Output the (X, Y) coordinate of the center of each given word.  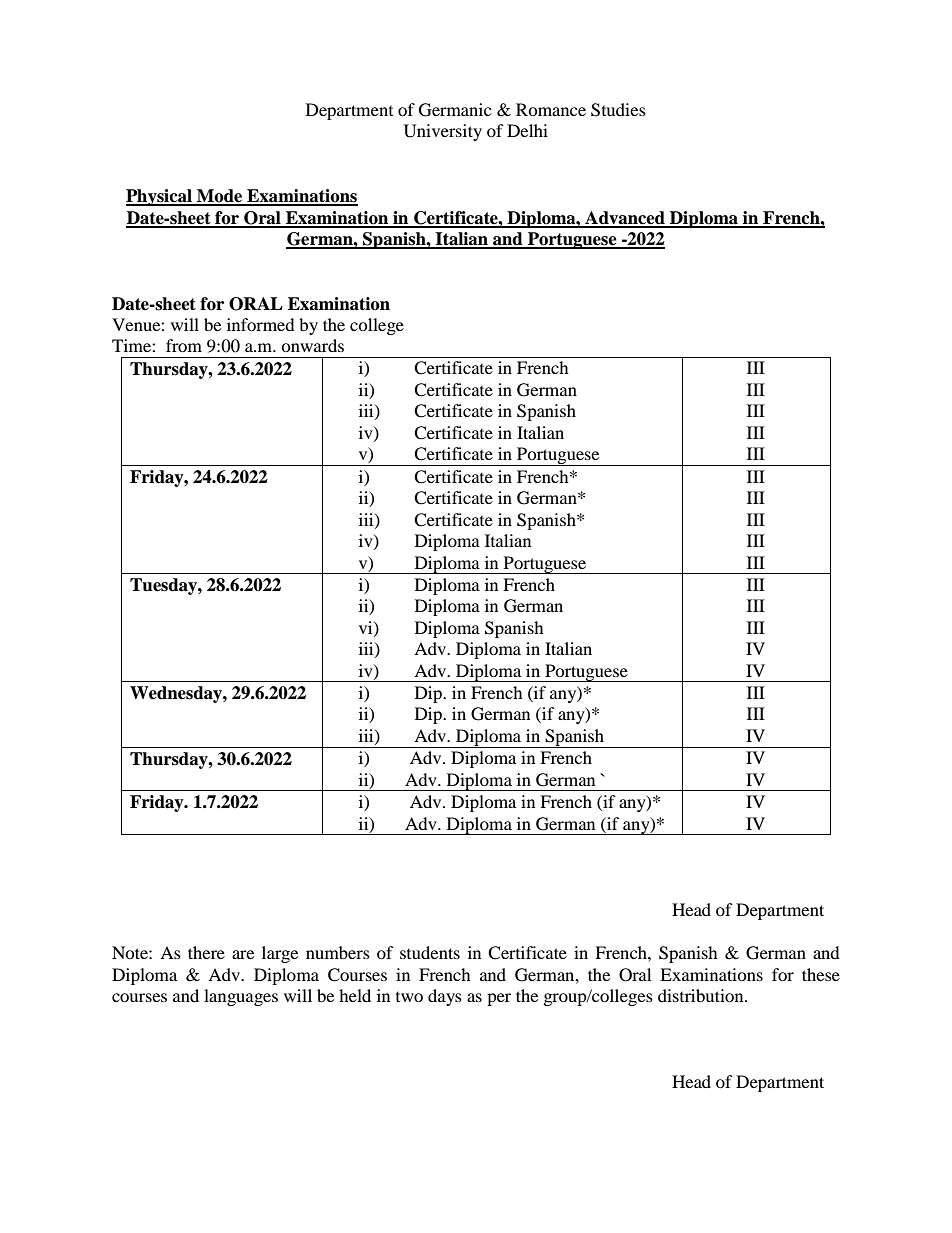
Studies (618, 110)
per (499, 999)
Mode (220, 197)
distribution (702, 995)
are (243, 954)
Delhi (527, 130)
